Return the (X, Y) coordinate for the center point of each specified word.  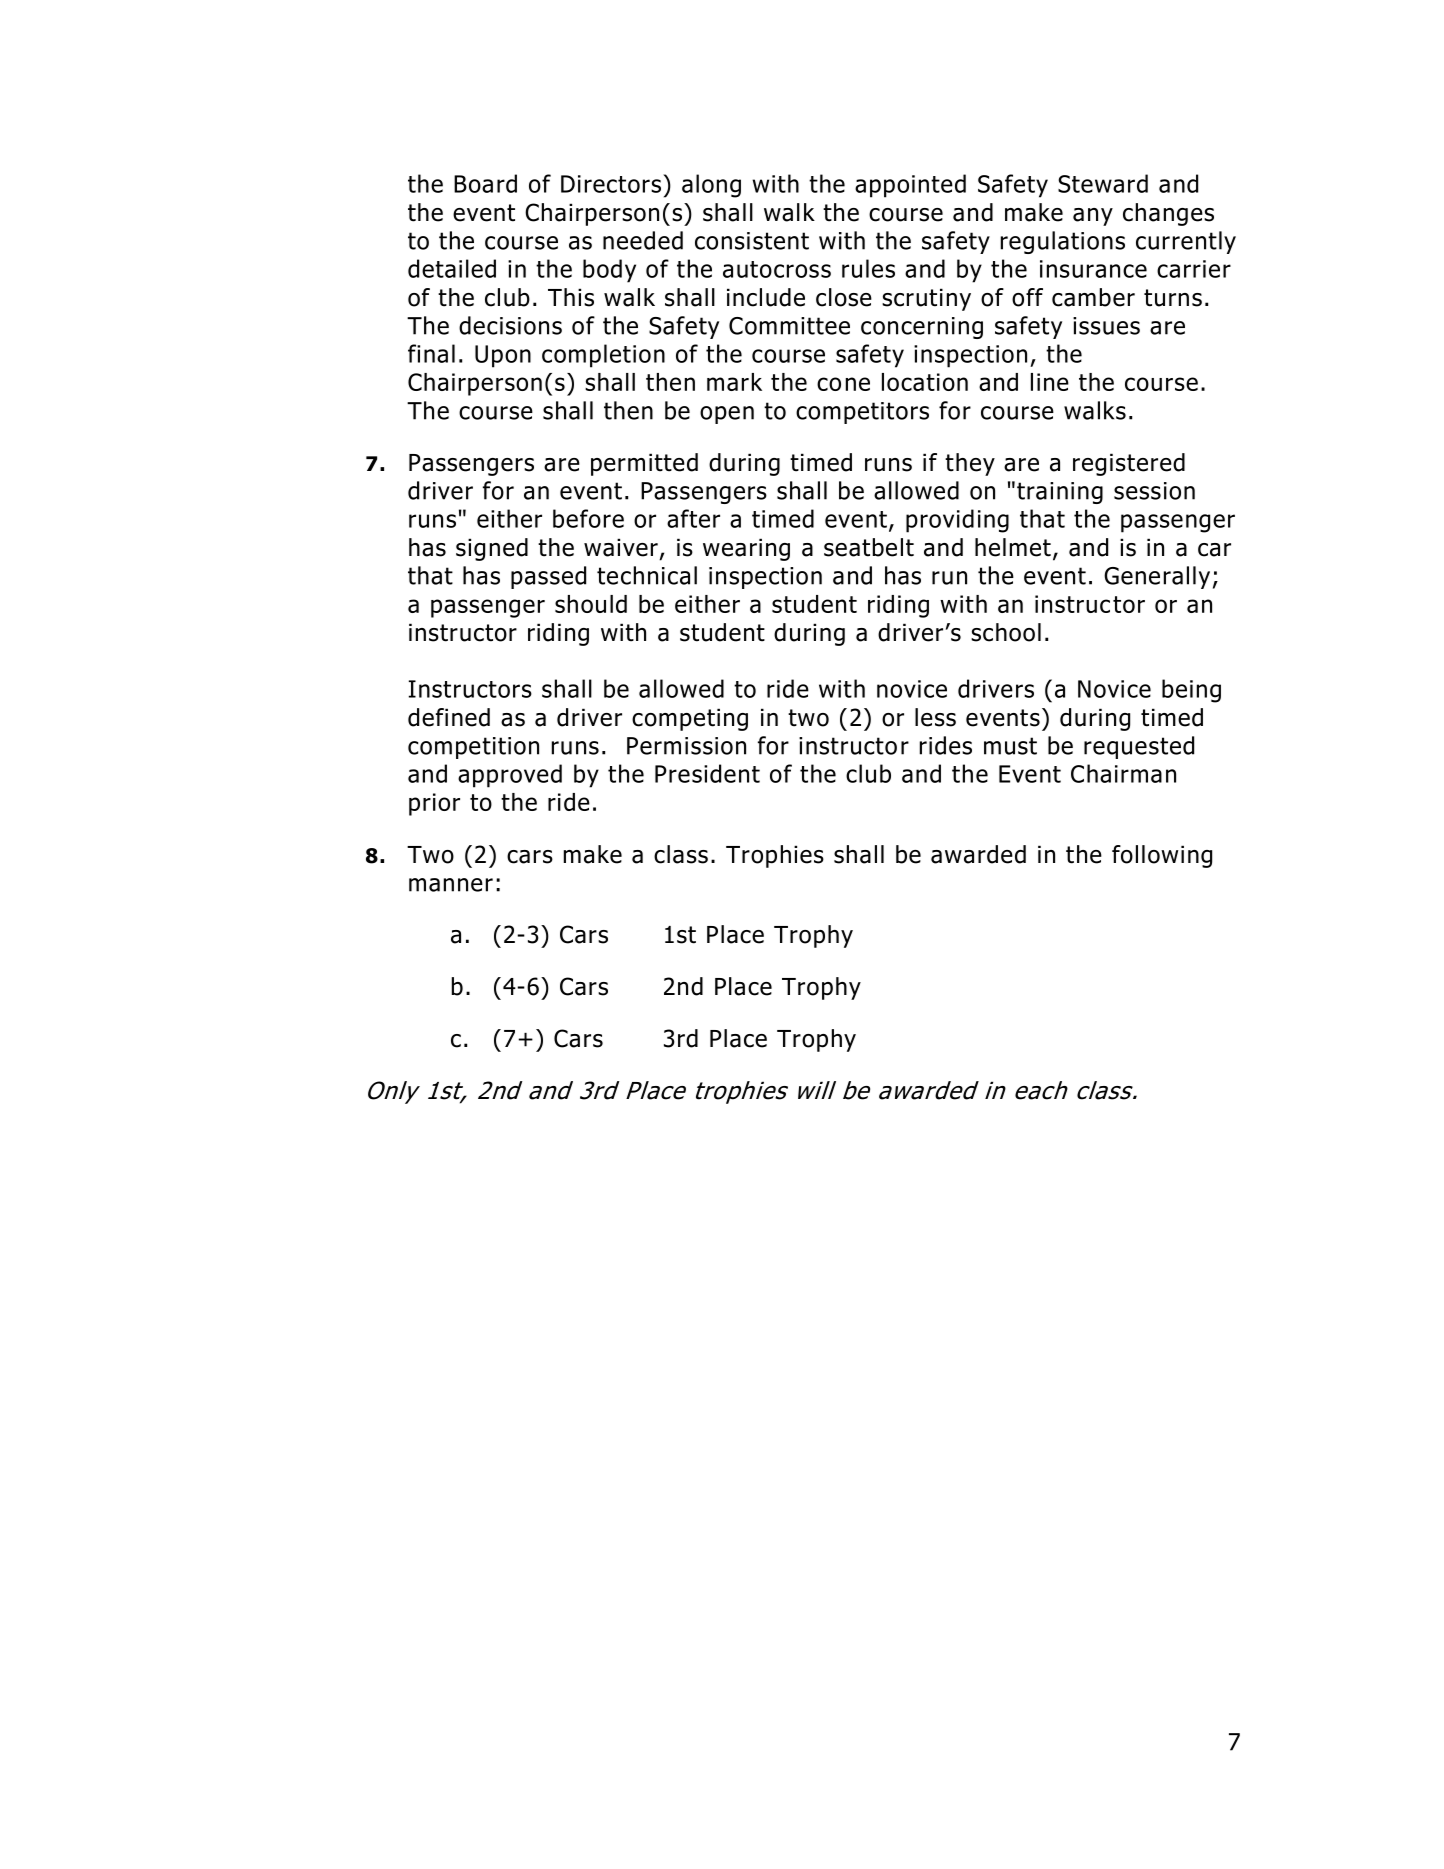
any (1093, 217)
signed (492, 549)
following (1162, 856)
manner (451, 885)
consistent (752, 241)
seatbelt (869, 547)
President (707, 773)
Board (485, 183)
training (1060, 493)
